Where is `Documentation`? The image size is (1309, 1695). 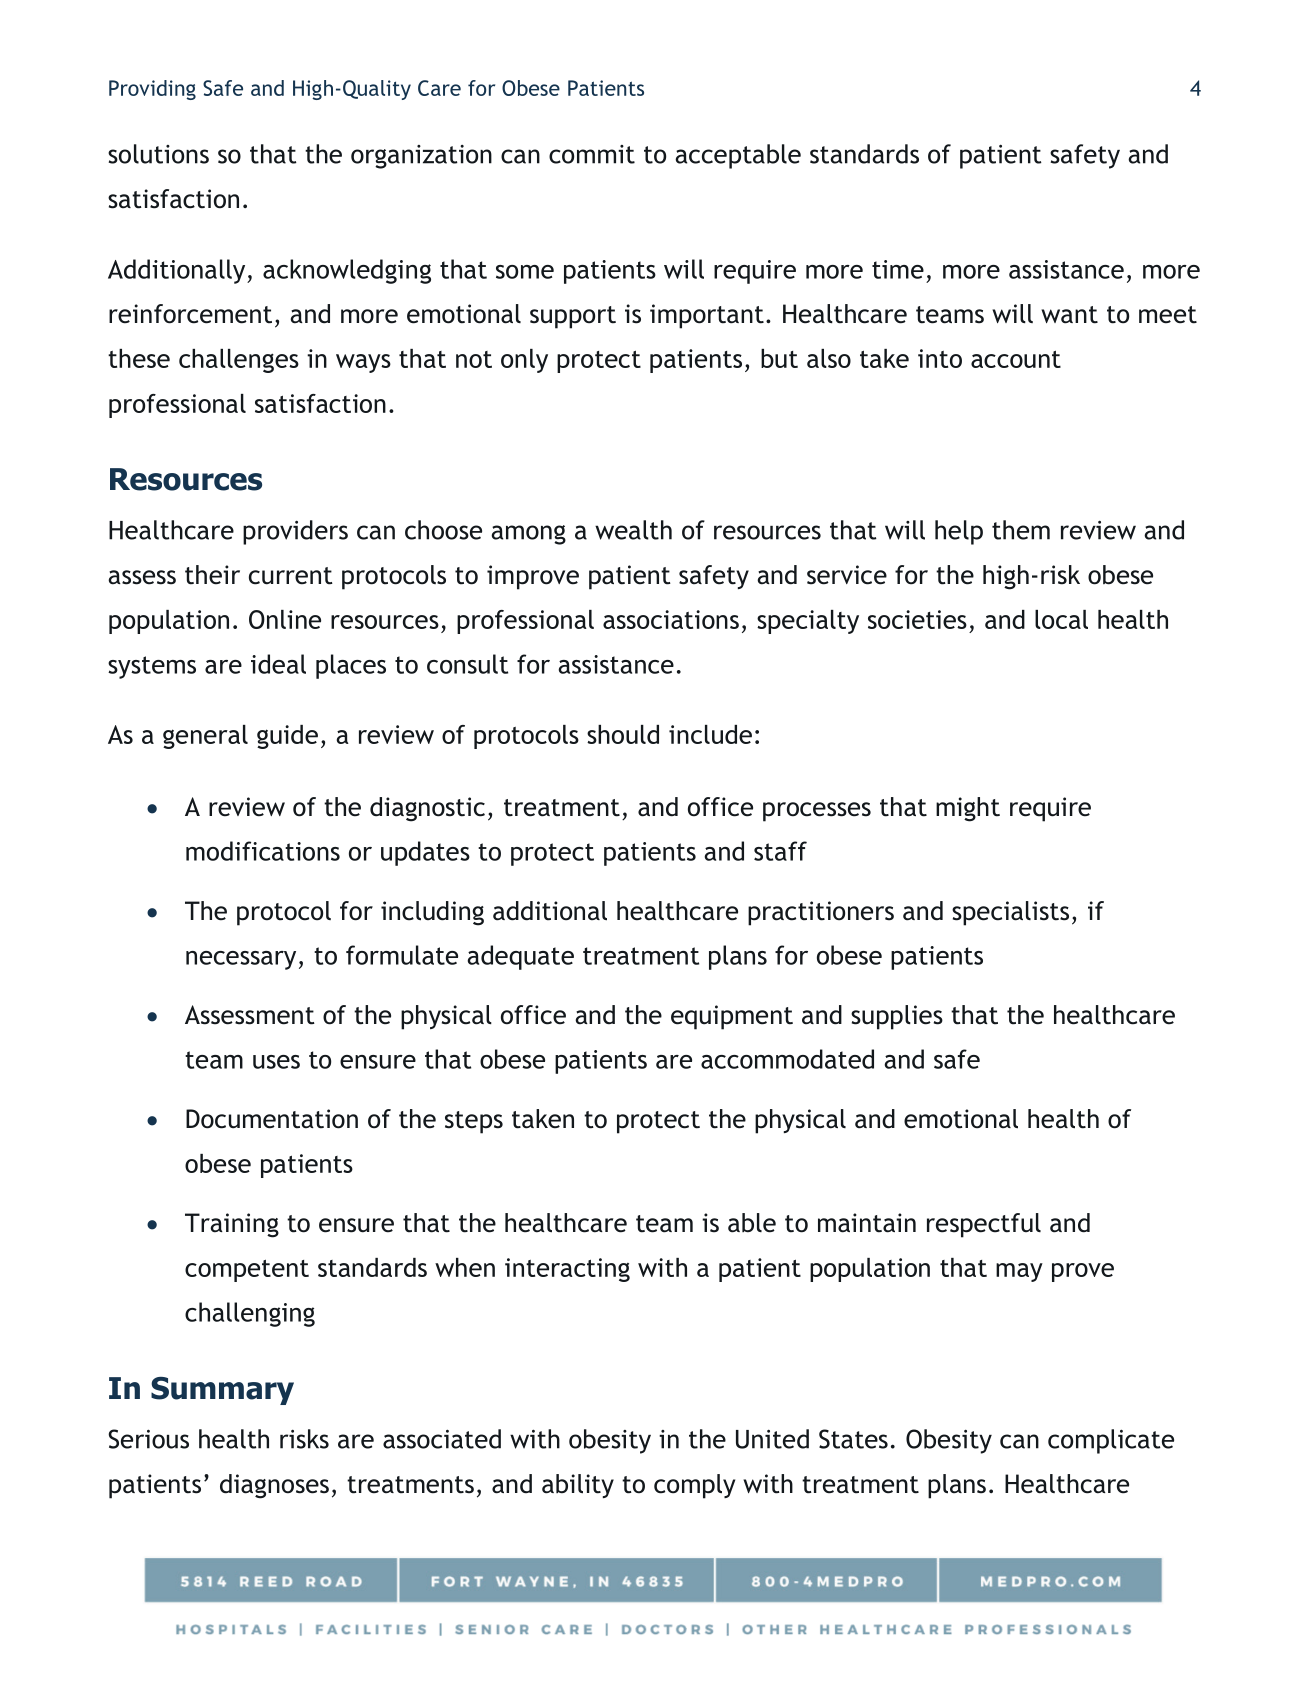
Documentation is located at coordinates (272, 1119).
